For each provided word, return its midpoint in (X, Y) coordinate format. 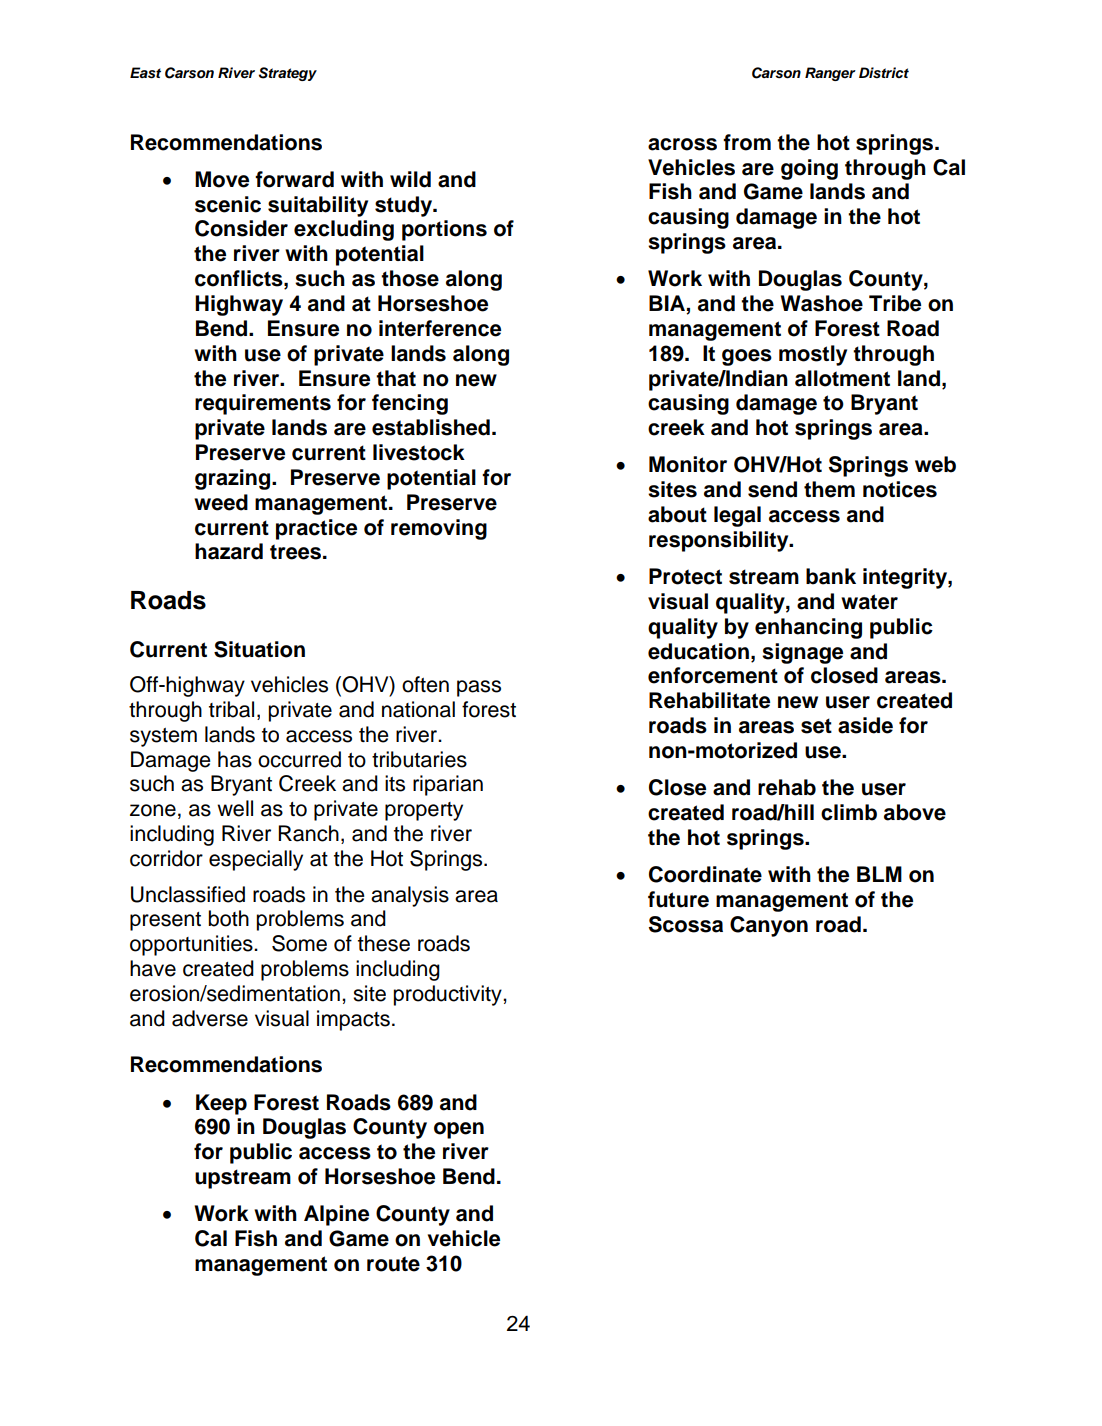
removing (439, 529)
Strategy (288, 74)
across (682, 144)
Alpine (336, 1215)
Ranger (830, 74)
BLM (879, 874)
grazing (234, 479)
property (424, 811)
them (829, 489)
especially (256, 860)
